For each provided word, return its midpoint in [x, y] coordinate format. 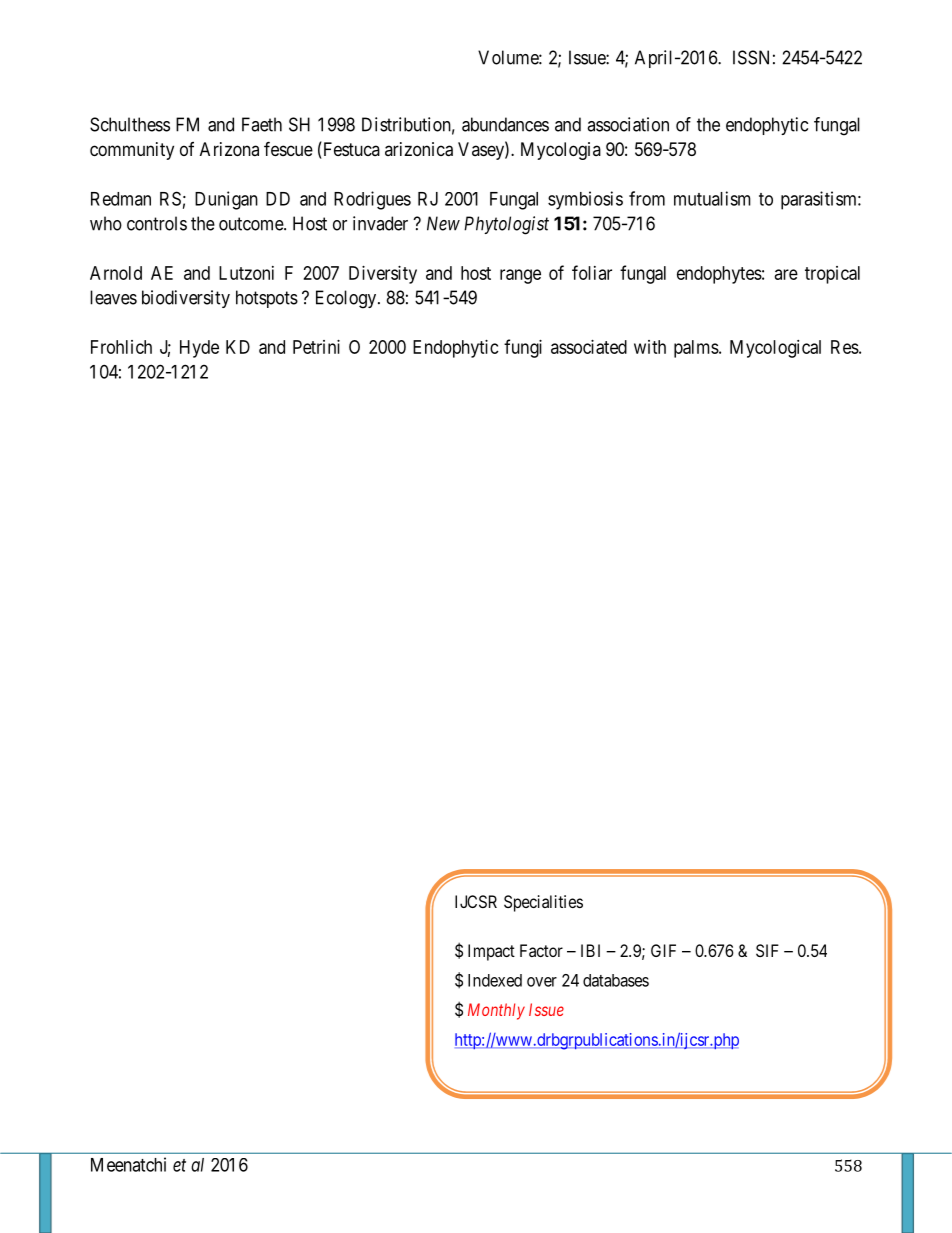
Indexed [495, 980]
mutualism [712, 198]
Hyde [199, 349]
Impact [491, 952]
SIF [767, 950]
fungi [523, 348]
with [650, 347]
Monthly [496, 1011]
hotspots [267, 299]
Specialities [543, 903]
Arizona [229, 149]
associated [589, 347]
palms [696, 349]
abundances [505, 124]
